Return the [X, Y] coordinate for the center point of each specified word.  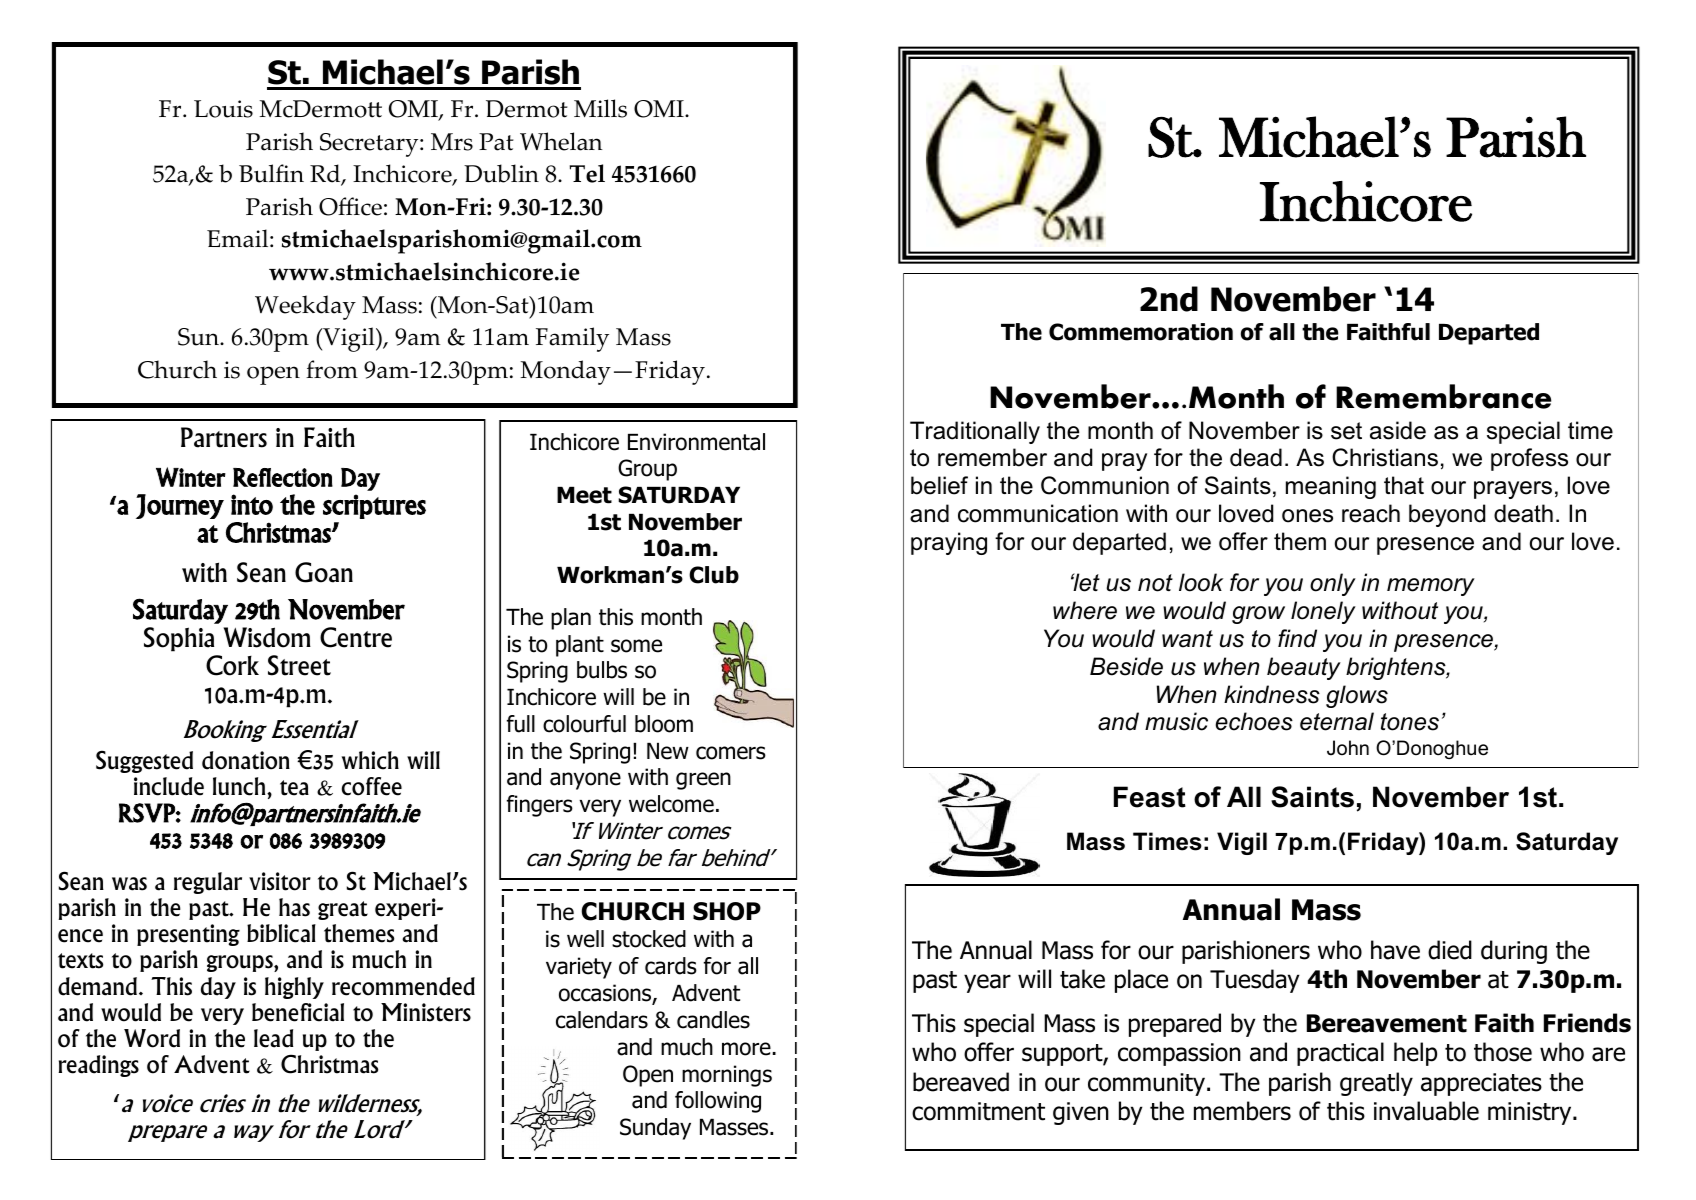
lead [273, 1038]
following [718, 1102]
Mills [600, 108]
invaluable [1426, 1111]
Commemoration [1141, 332]
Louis [223, 109]
